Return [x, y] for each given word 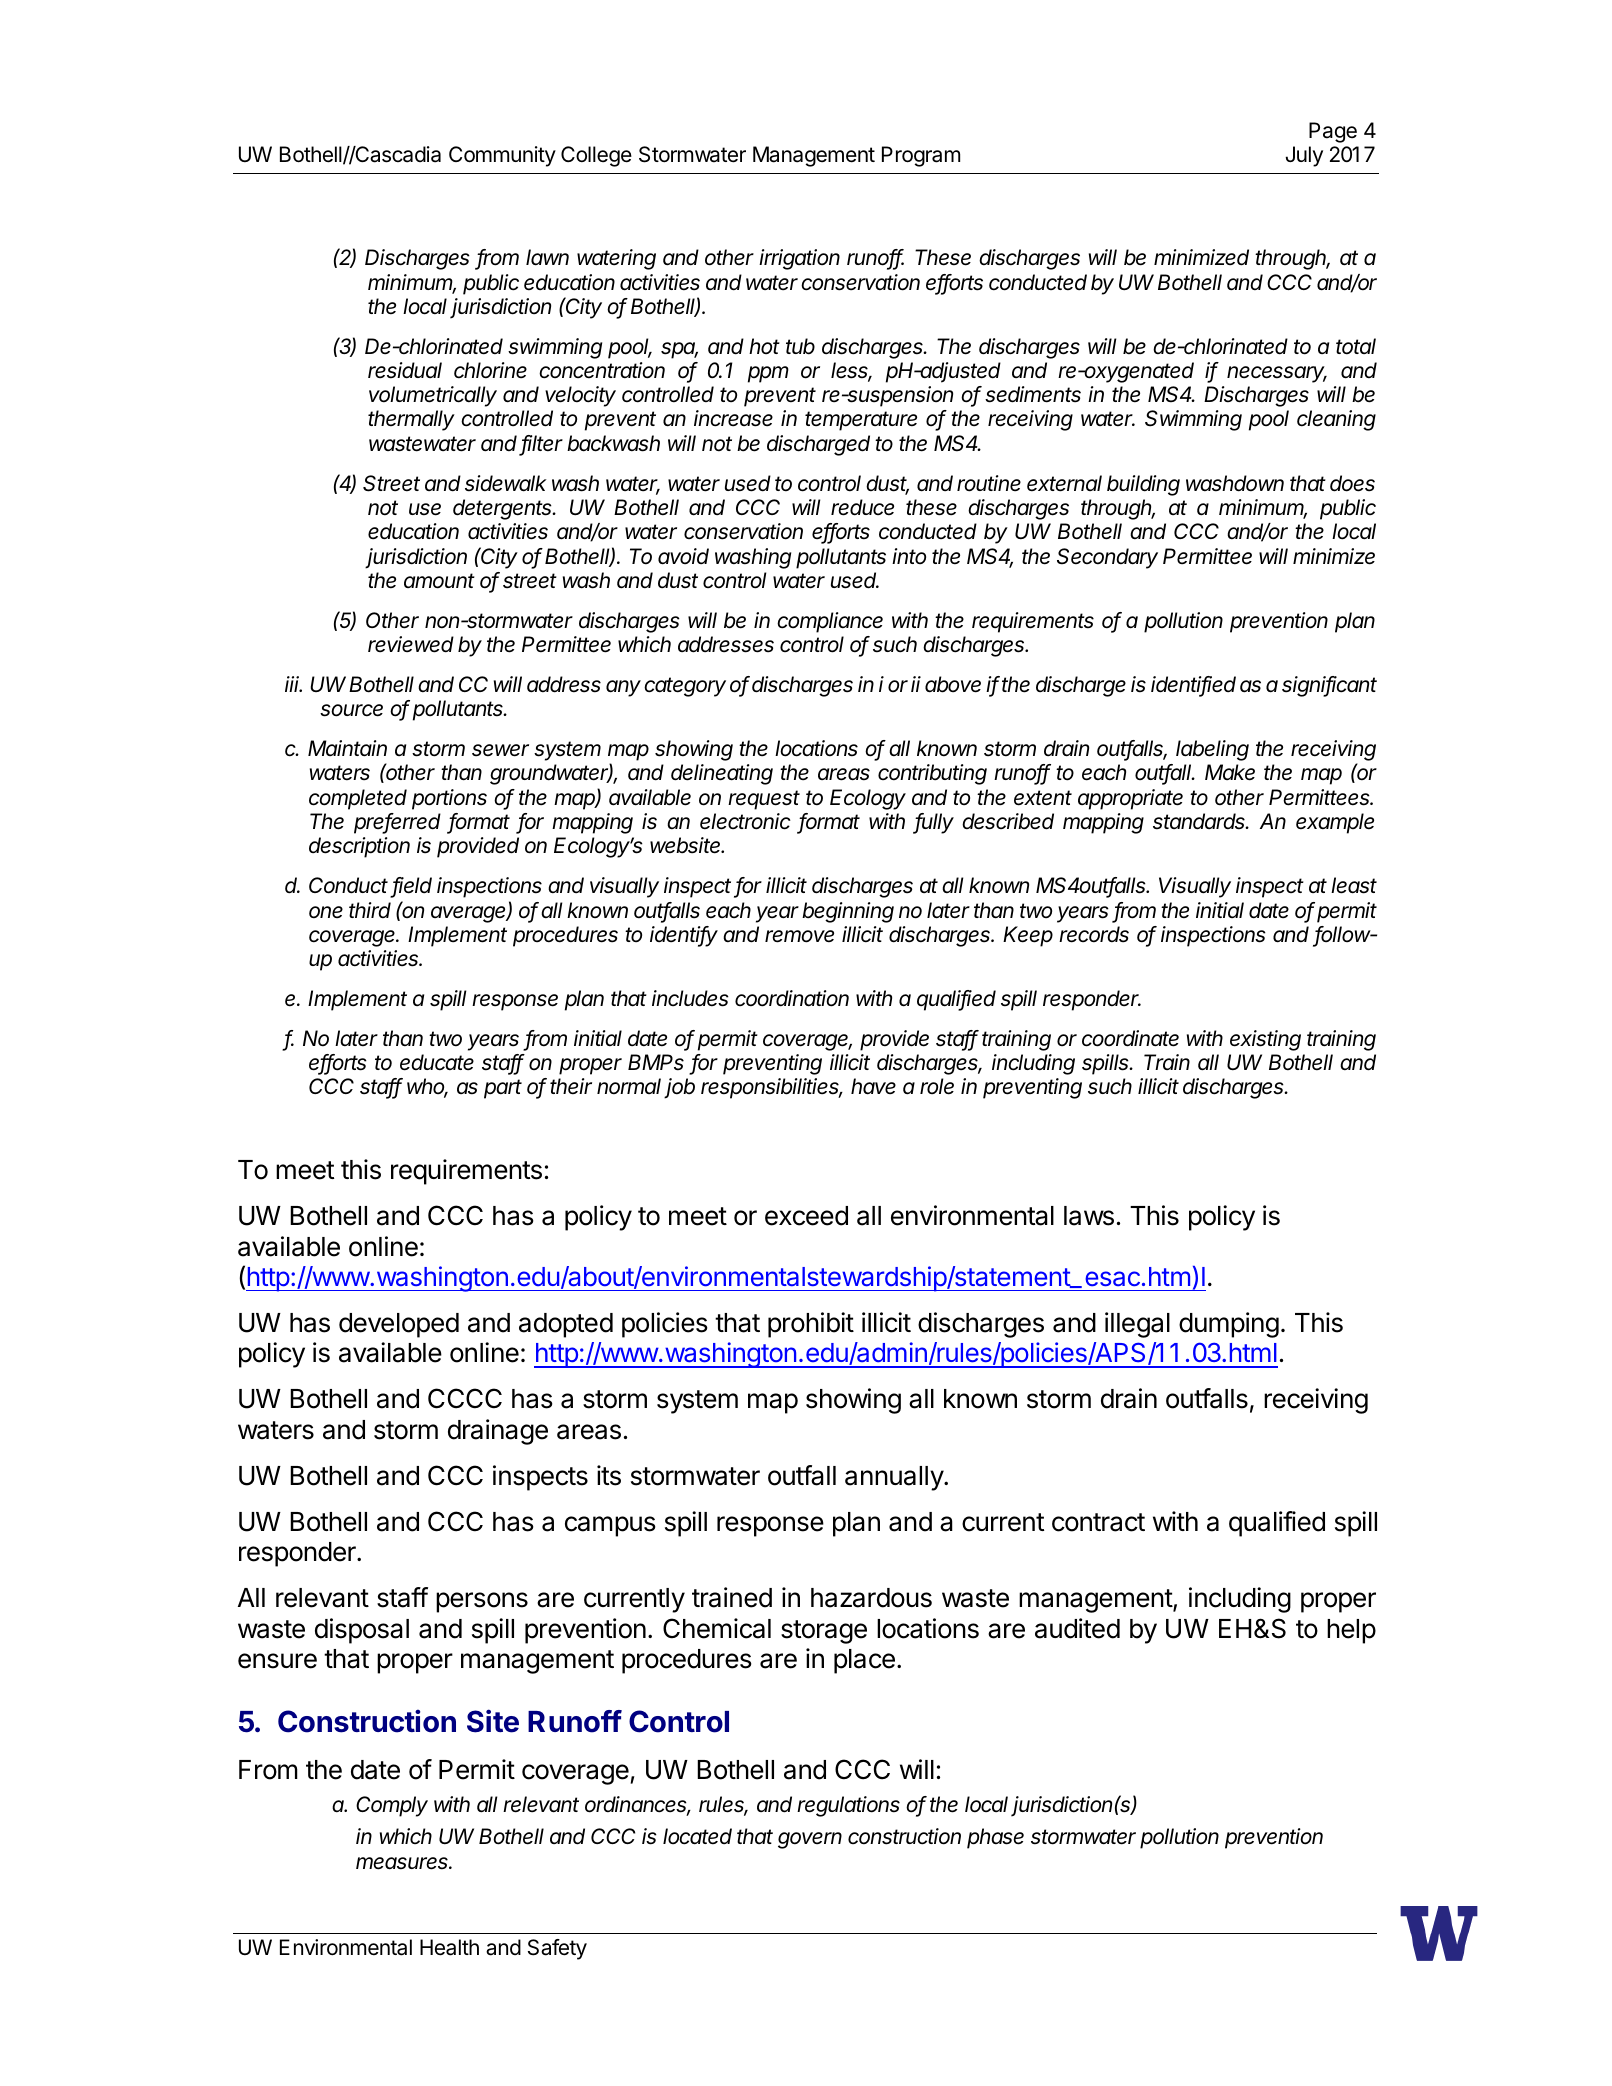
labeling [1212, 750]
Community [502, 156]
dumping [1229, 1325]
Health [449, 1947]
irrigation [799, 259]
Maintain [347, 748]
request [764, 800]
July [1304, 156]
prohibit [811, 1325]
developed [399, 1325]
